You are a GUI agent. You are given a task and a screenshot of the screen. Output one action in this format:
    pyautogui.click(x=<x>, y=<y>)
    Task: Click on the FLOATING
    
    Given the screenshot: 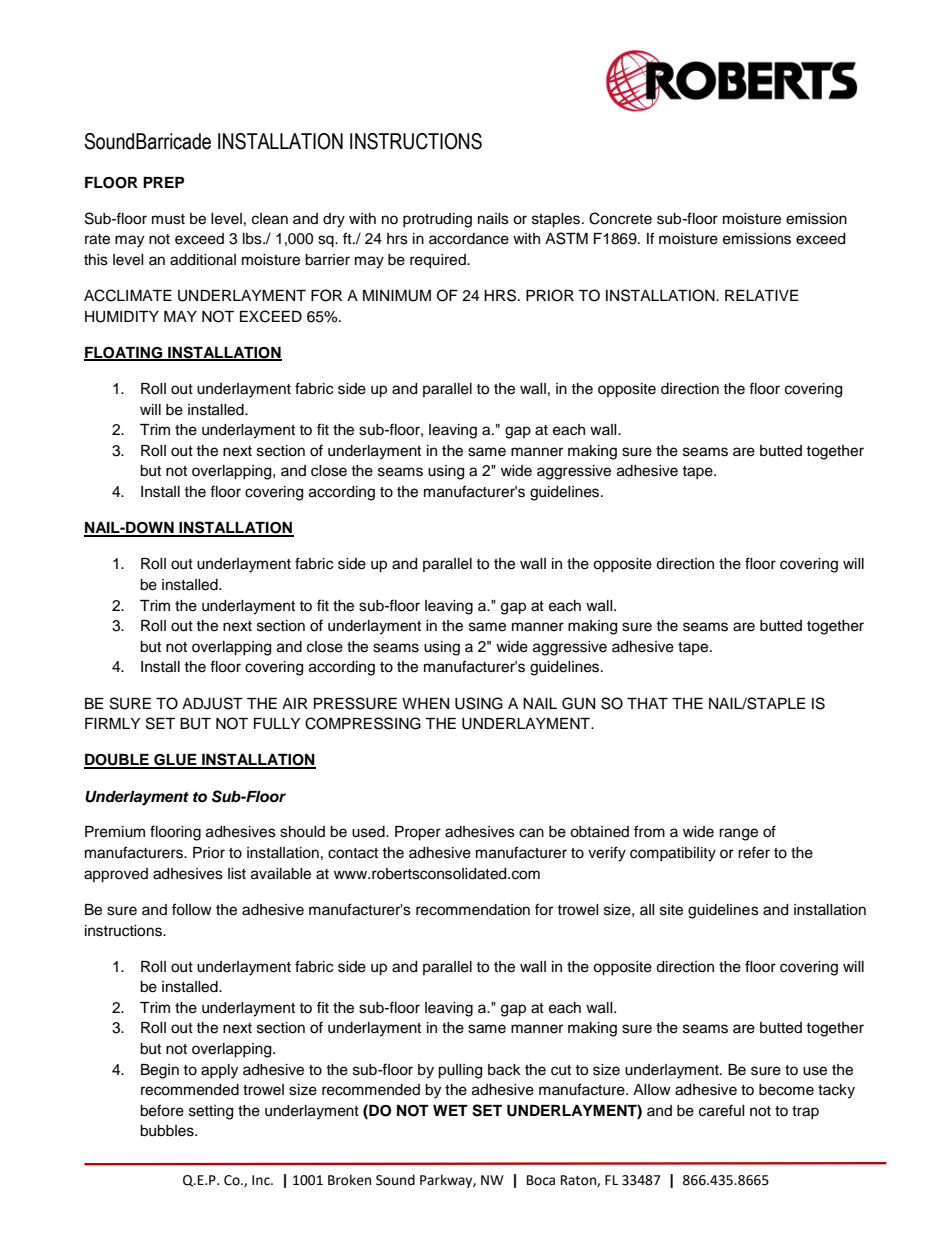 What is the action you would take?
    pyautogui.click(x=124, y=354)
